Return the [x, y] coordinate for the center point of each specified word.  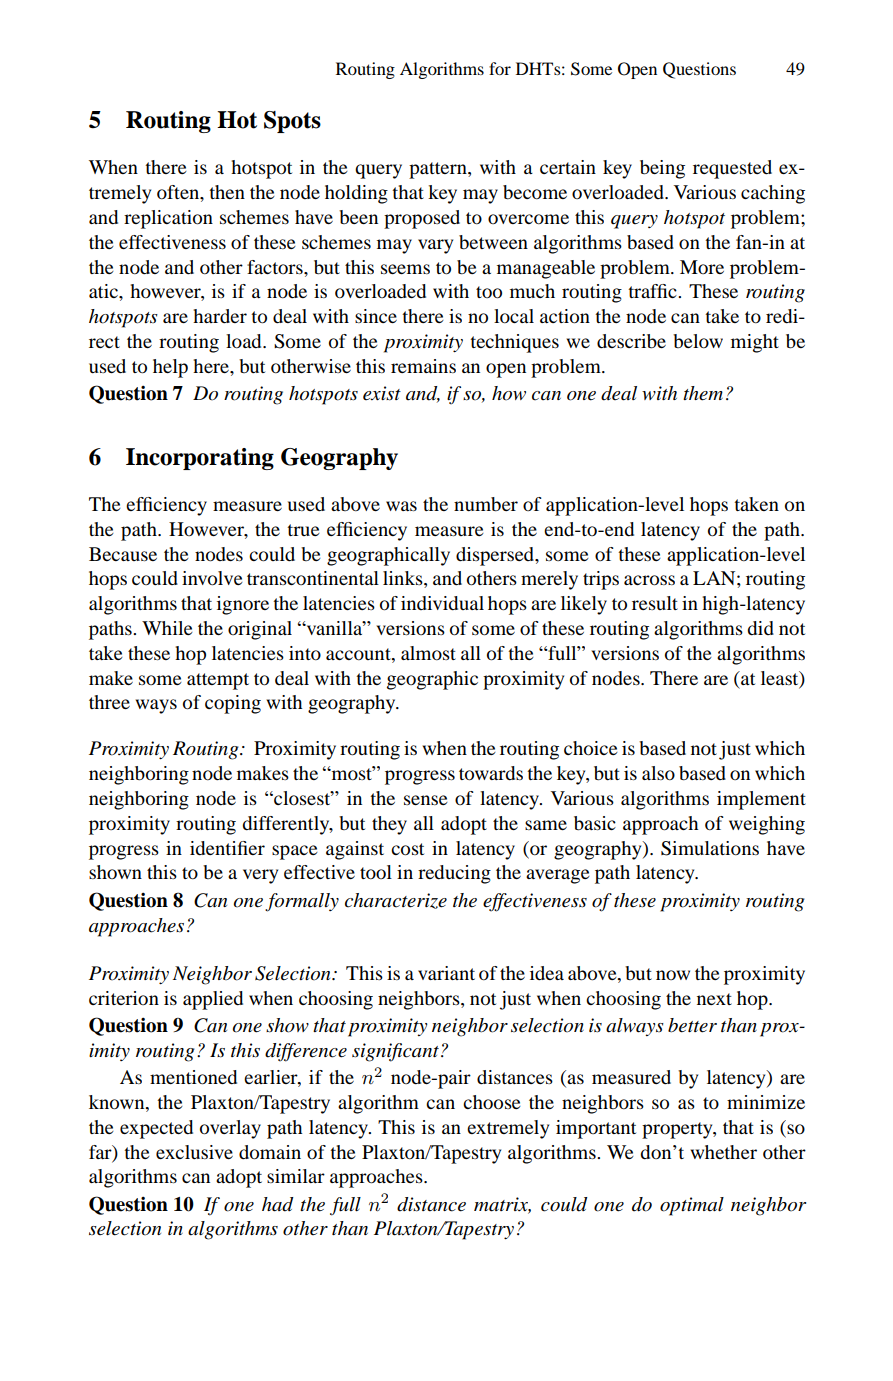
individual [442, 603]
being [662, 169]
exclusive [194, 1152]
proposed [422, 219]
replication [168, 219]
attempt [218, 681]
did [760, 628]
